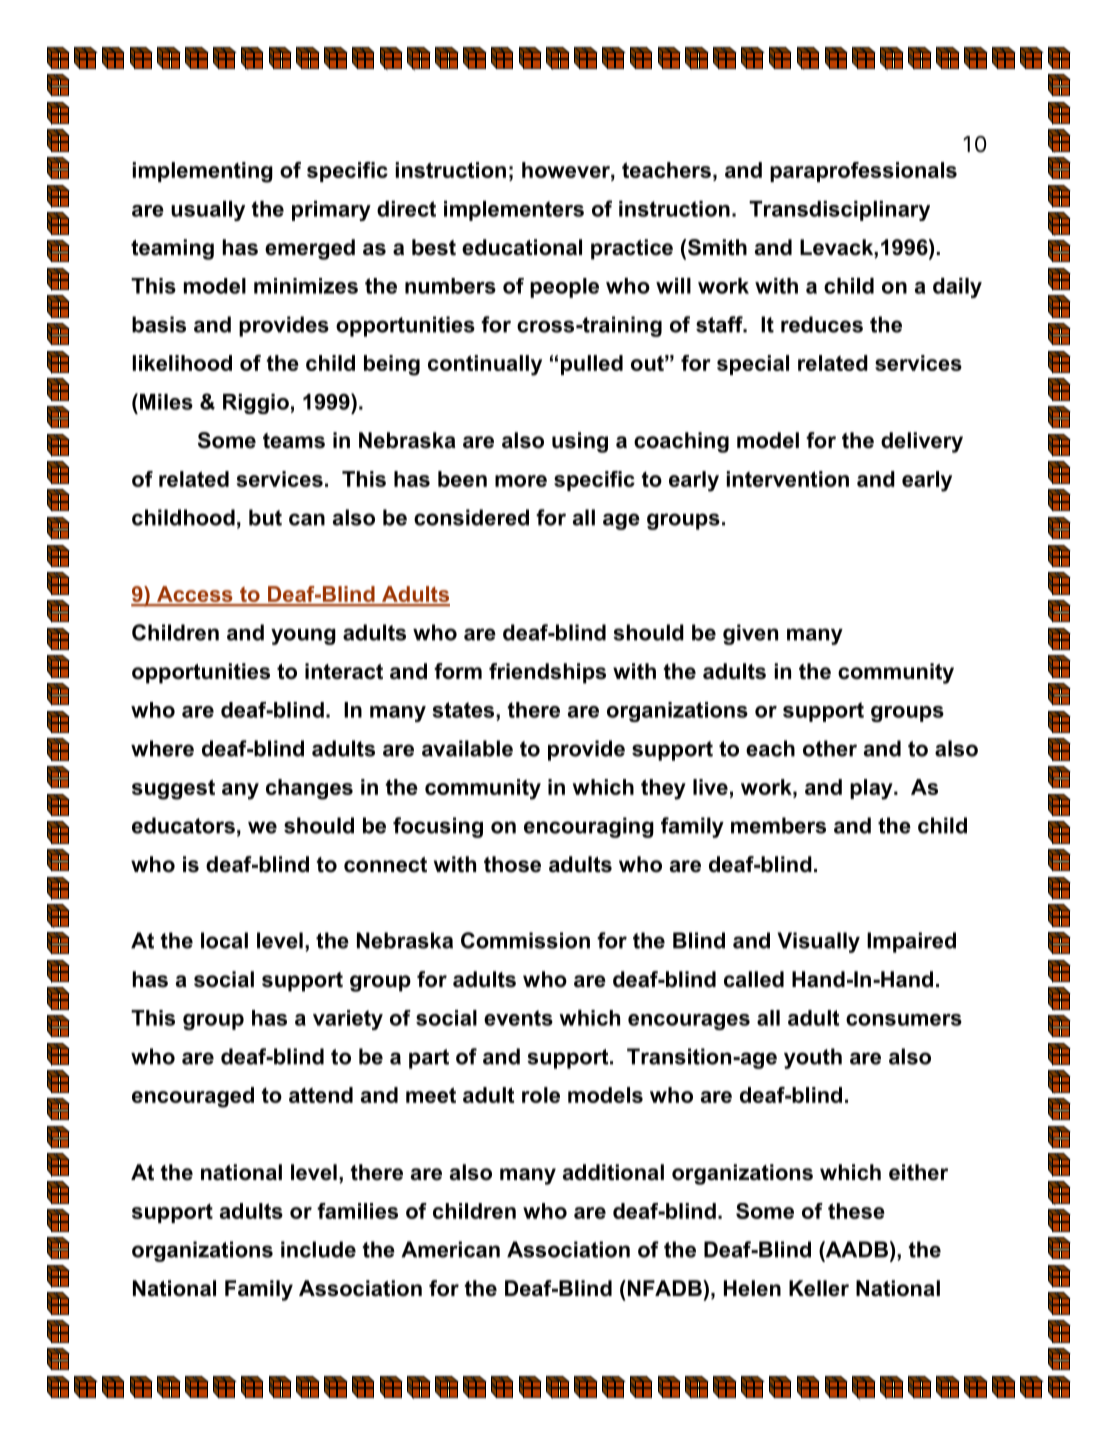 The width and height of the screenshot is (1116, 1444). What do you see at coordinates (224, 940) in the screenshot?
I see `local` at bounding box center [224, 940].
